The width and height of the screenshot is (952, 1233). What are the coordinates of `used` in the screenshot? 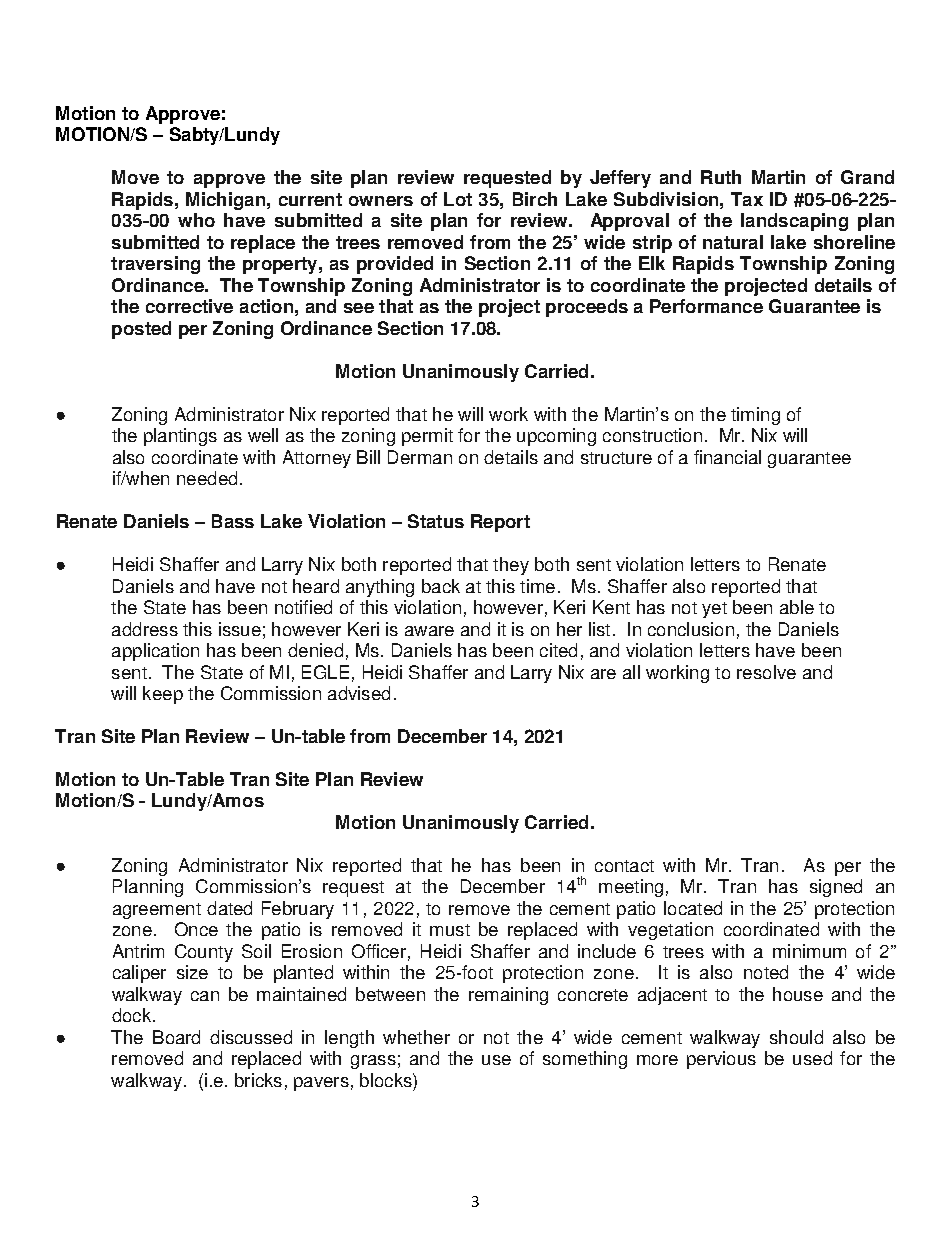 It's located at (812, 1058).
